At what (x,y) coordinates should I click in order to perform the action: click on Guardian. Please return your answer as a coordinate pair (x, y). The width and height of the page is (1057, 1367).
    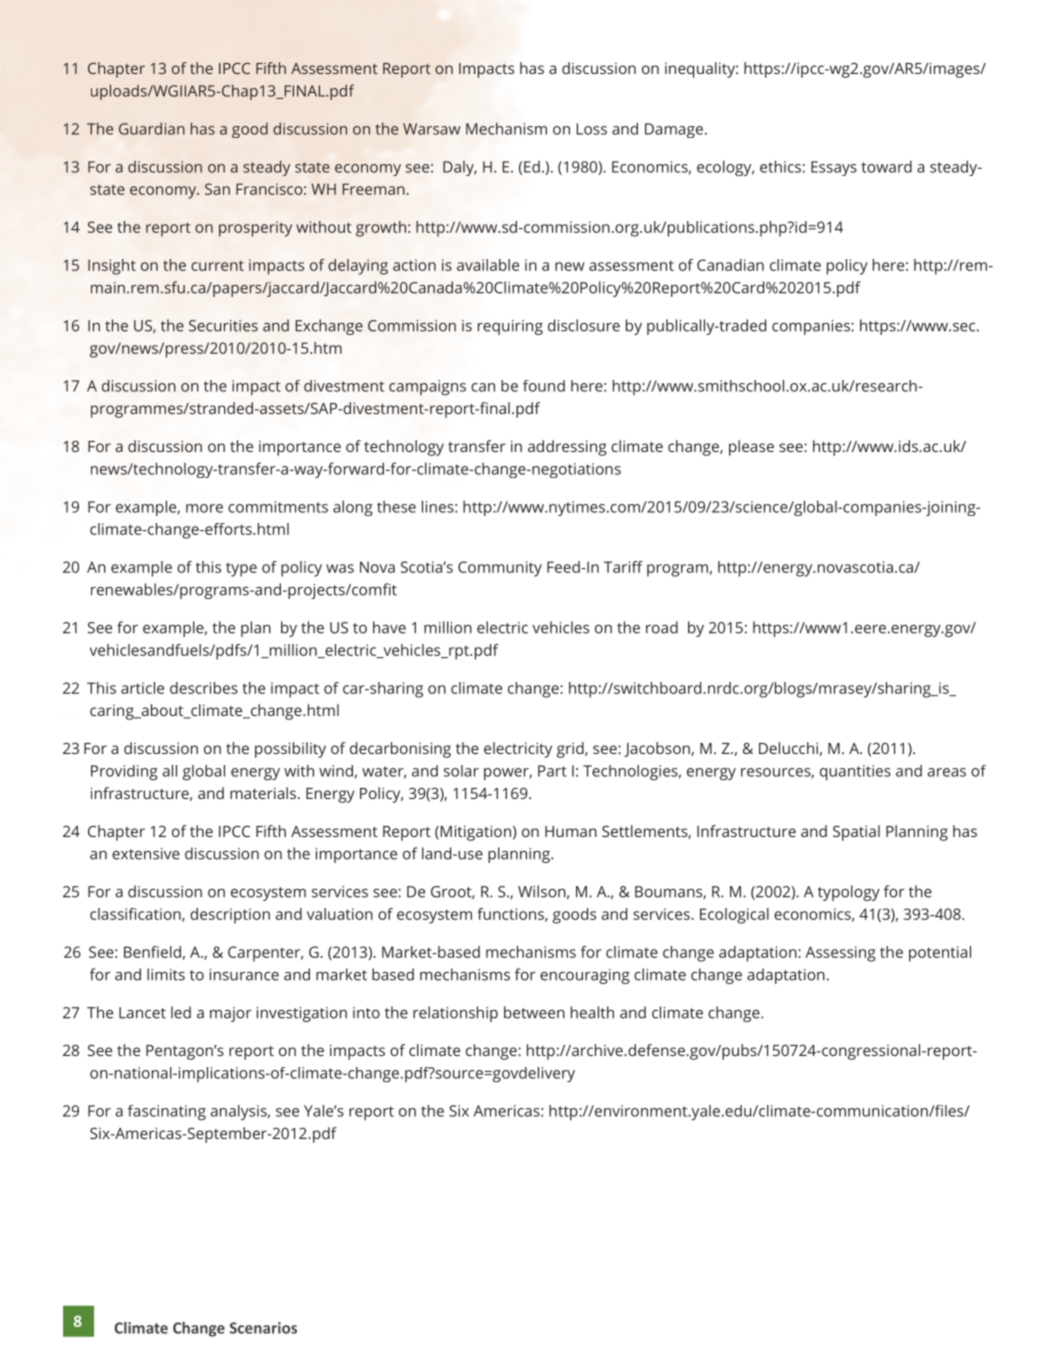
    Looking at the image, I should click on (152, 128).
